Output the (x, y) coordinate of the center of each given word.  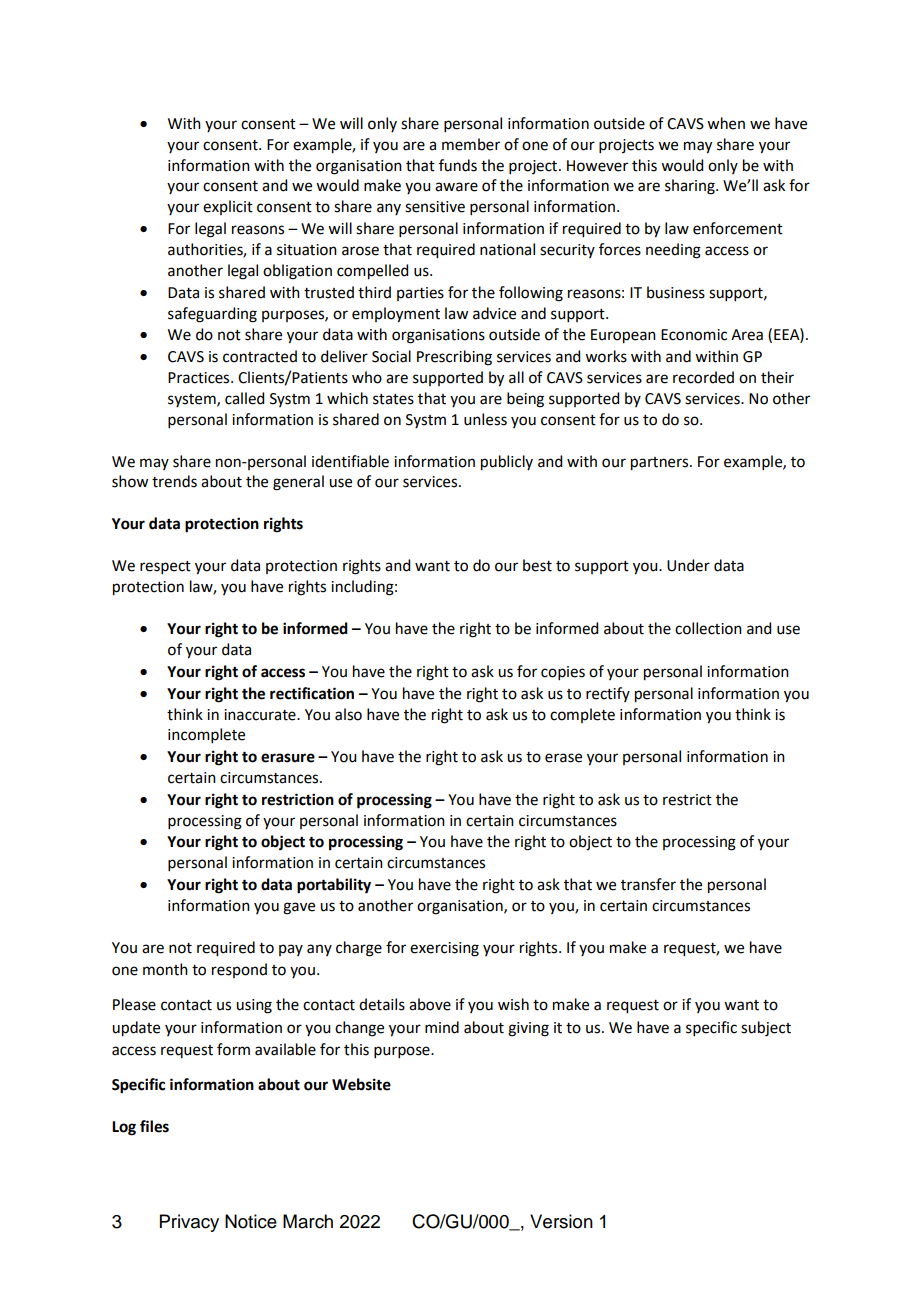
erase (563, 758)
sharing (691, 187)
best (537, 565)
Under (688, 565)
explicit (228, 207)
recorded (703, 377)
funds (458, 165)
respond (239, 970)
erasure (288, 758)
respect (165, 567)
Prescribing (454, 358)
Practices (200, 378)
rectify (608, 694)
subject (766, 1029)
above (430, 1004)
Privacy (189, 1223)
